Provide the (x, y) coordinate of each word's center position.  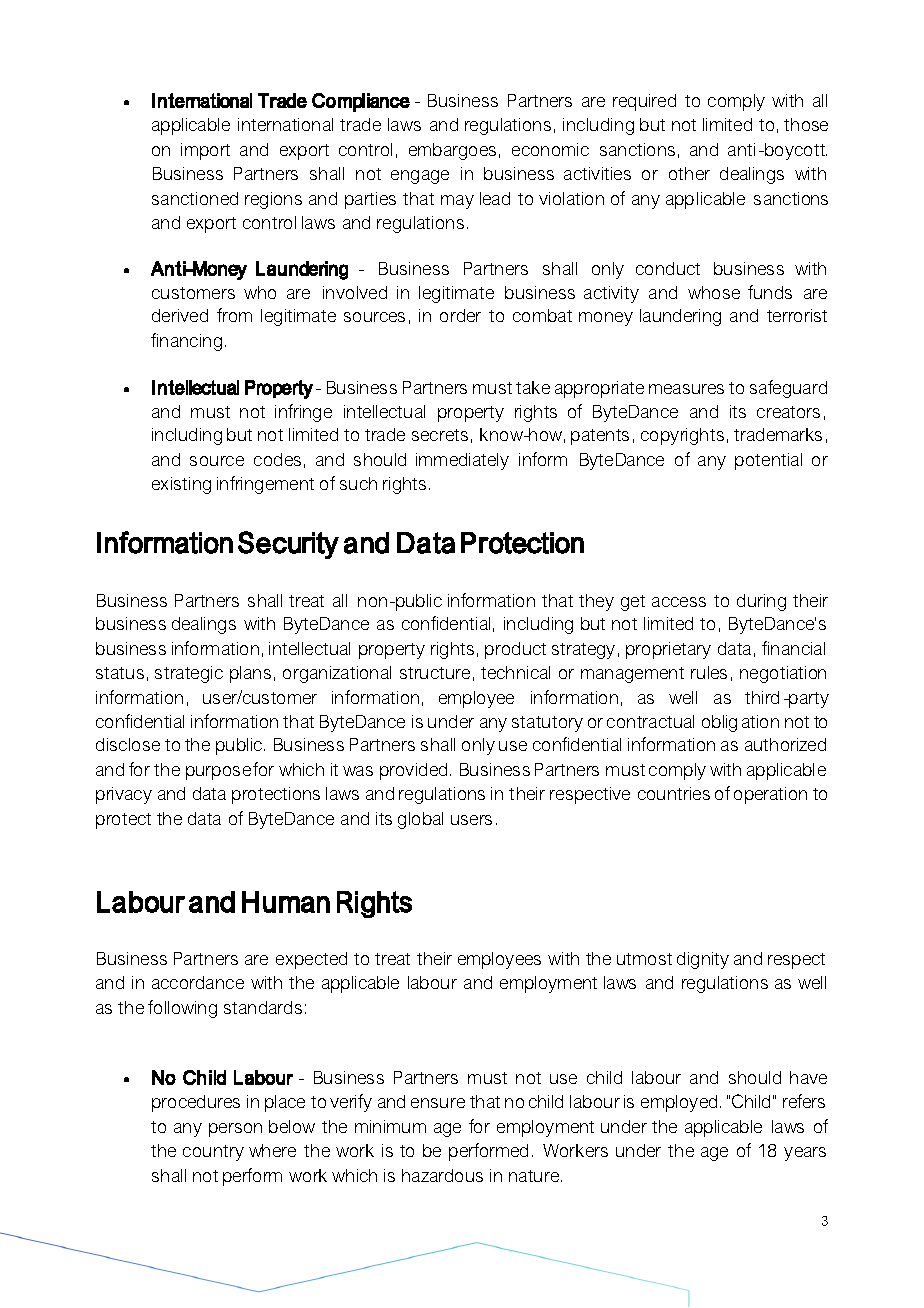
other (689, 173)
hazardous (442, 1175)
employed (679, 1103)
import (205, 151)
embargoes (452, 151)
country (213, 1153)
